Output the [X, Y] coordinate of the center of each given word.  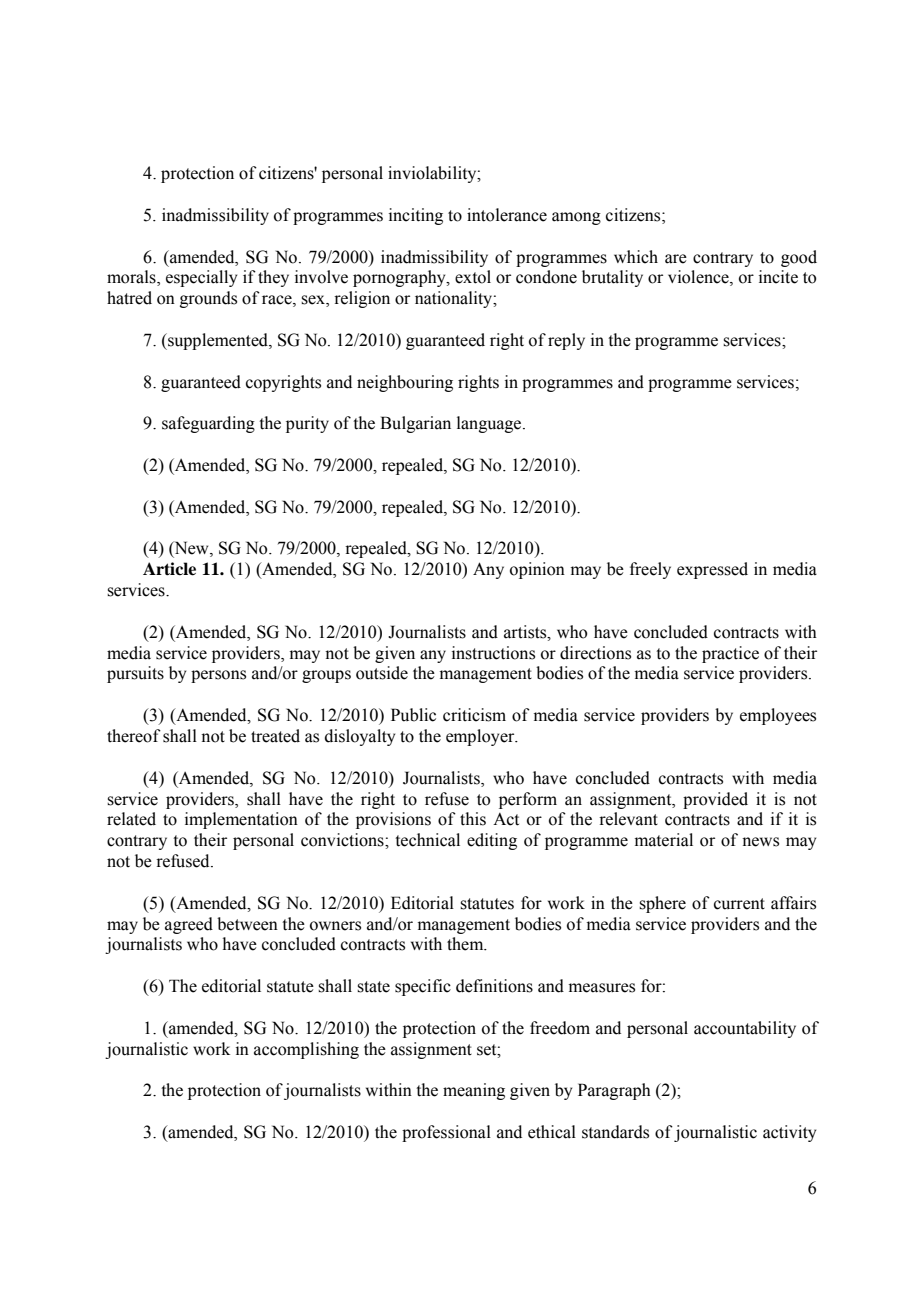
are [676, 259]
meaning [474, 1091]
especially [201, 278]
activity [789, 1133]
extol [473, 277]
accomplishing [306, 1050]
